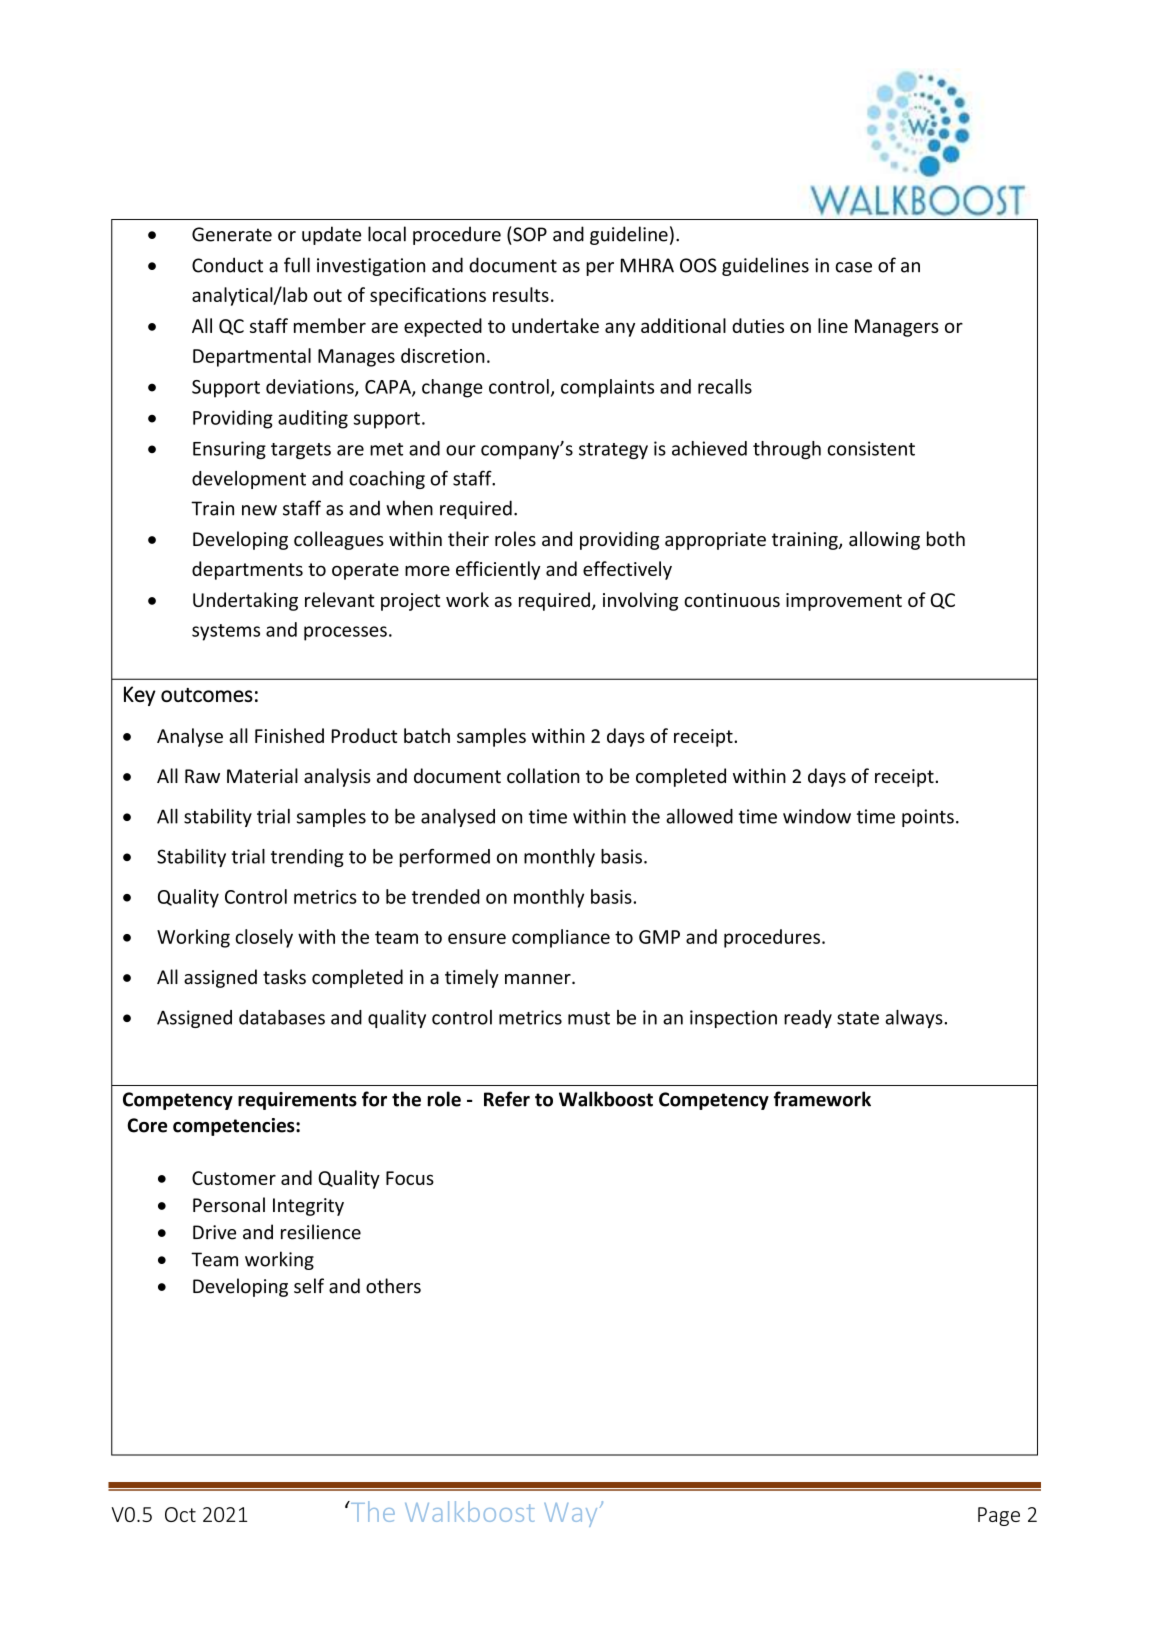 The image size is (1149, 1625). Describe the element at coordinates (393, 1286) in the image. I see `others` at that location.
